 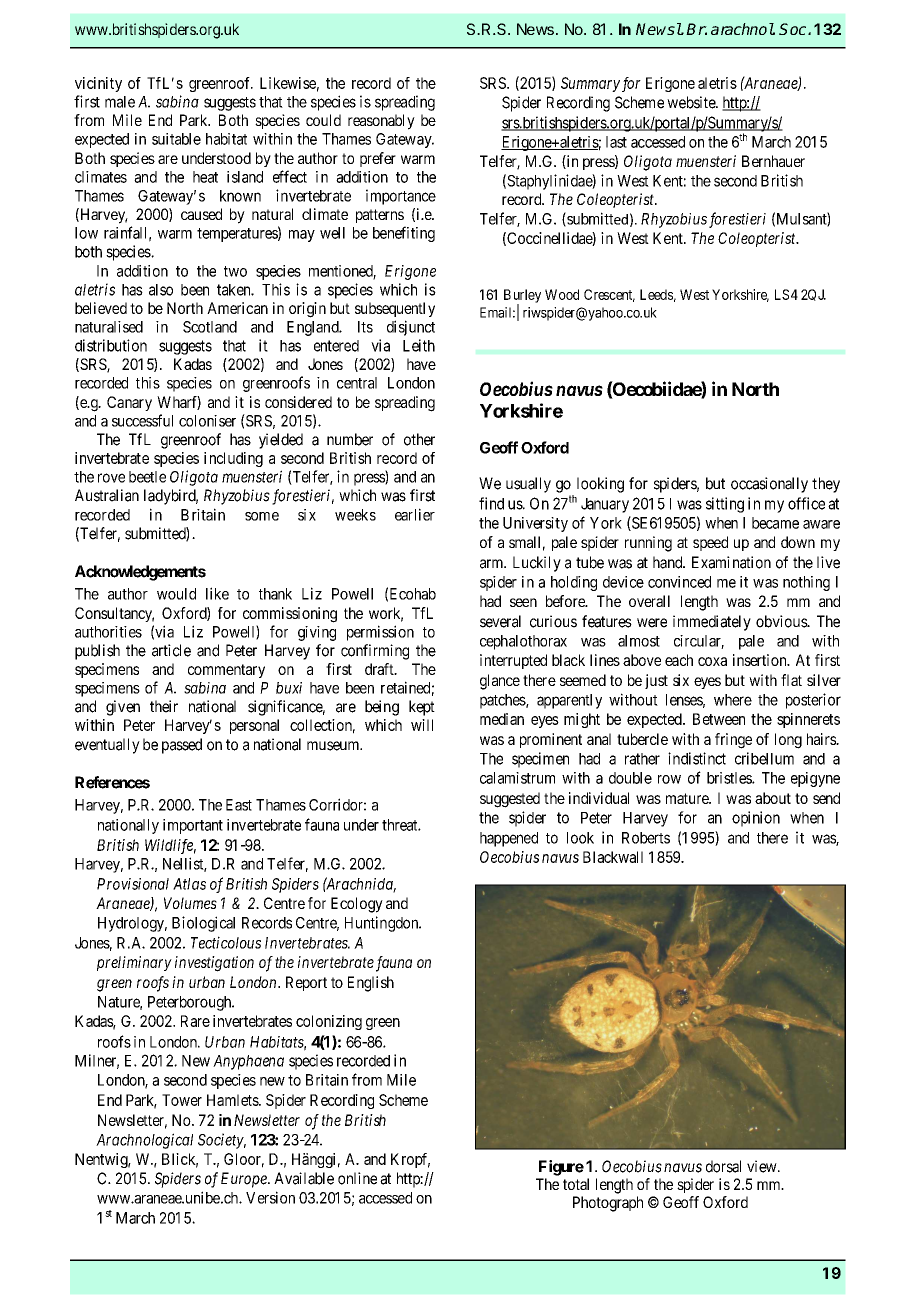 What do you see at coordinates (176, 594) in the page?
I see `would` at bounding box center [176, 594].
